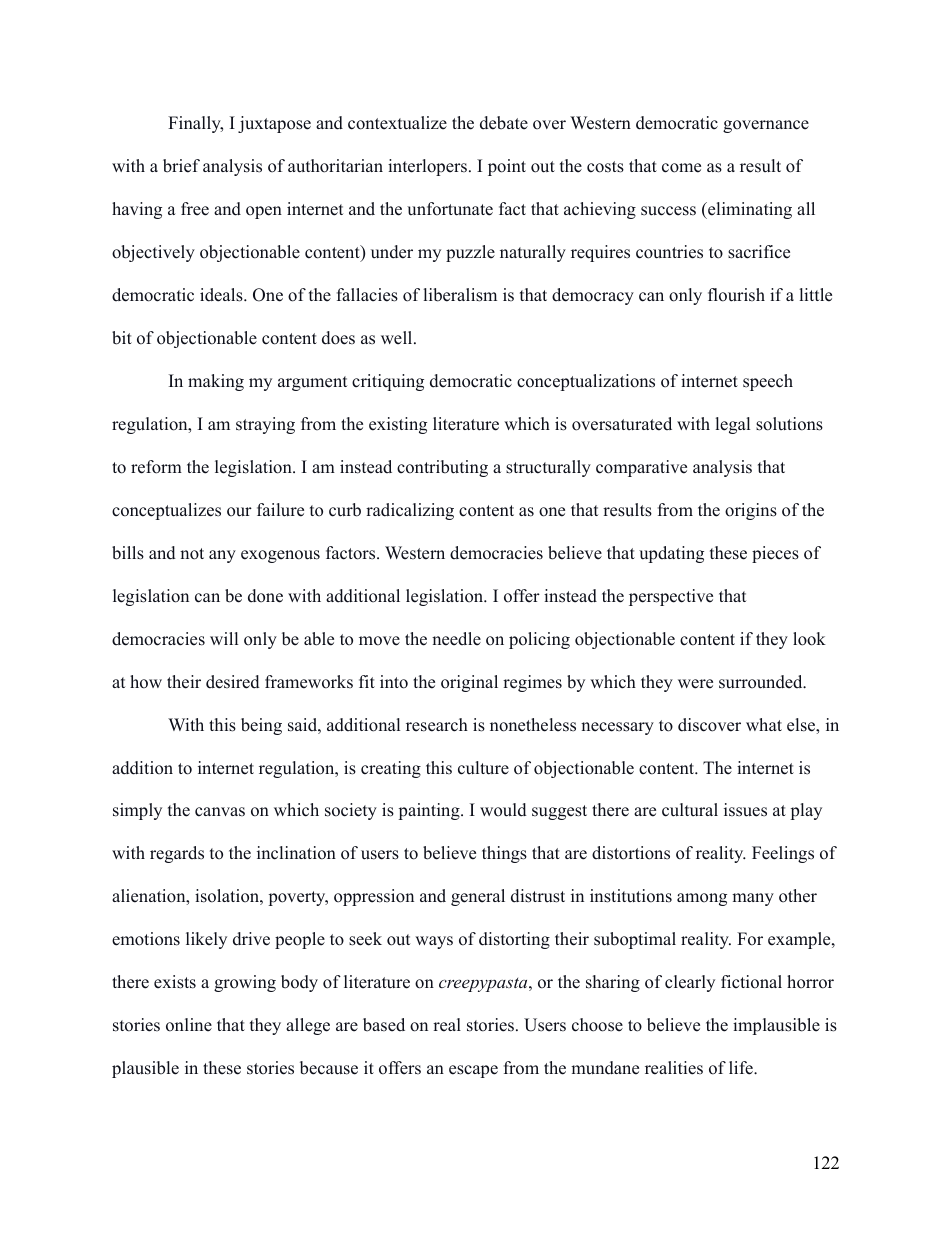 The width and height of the screenshot is (952, 1233). Describe the element at coordinates (473, 1071) in the screenshot. I see `escape` at that location.
